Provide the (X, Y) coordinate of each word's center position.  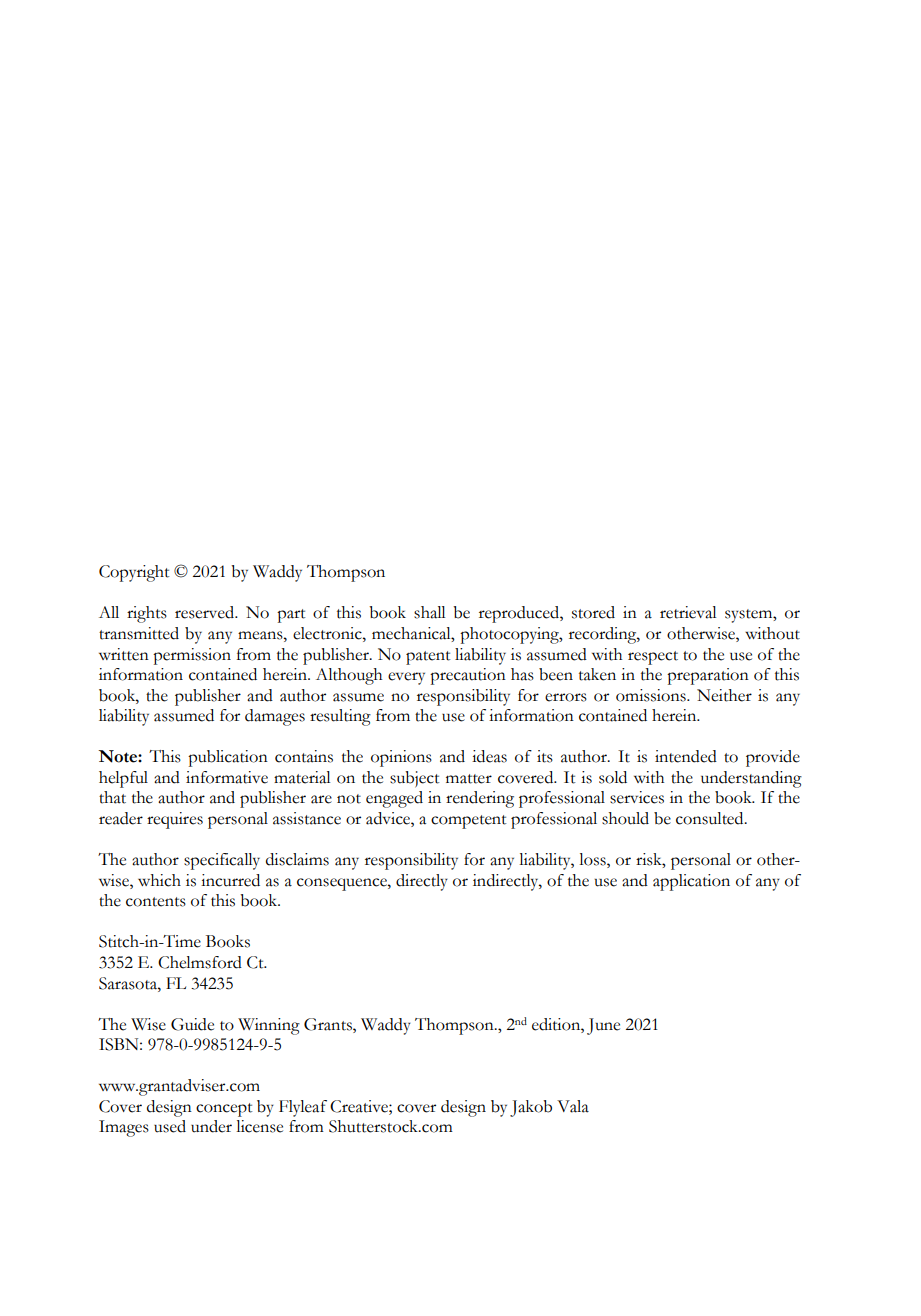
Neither (724, 695)
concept (224, 1110)
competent (469, 822)
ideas (489, 756)
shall (429, 612)
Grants (329, 1024)
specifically (222, 861)
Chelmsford (200, 962)
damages (275, 717)
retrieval (688, 612)
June (603, 1026)
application (691, 882)
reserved (206, 612)
